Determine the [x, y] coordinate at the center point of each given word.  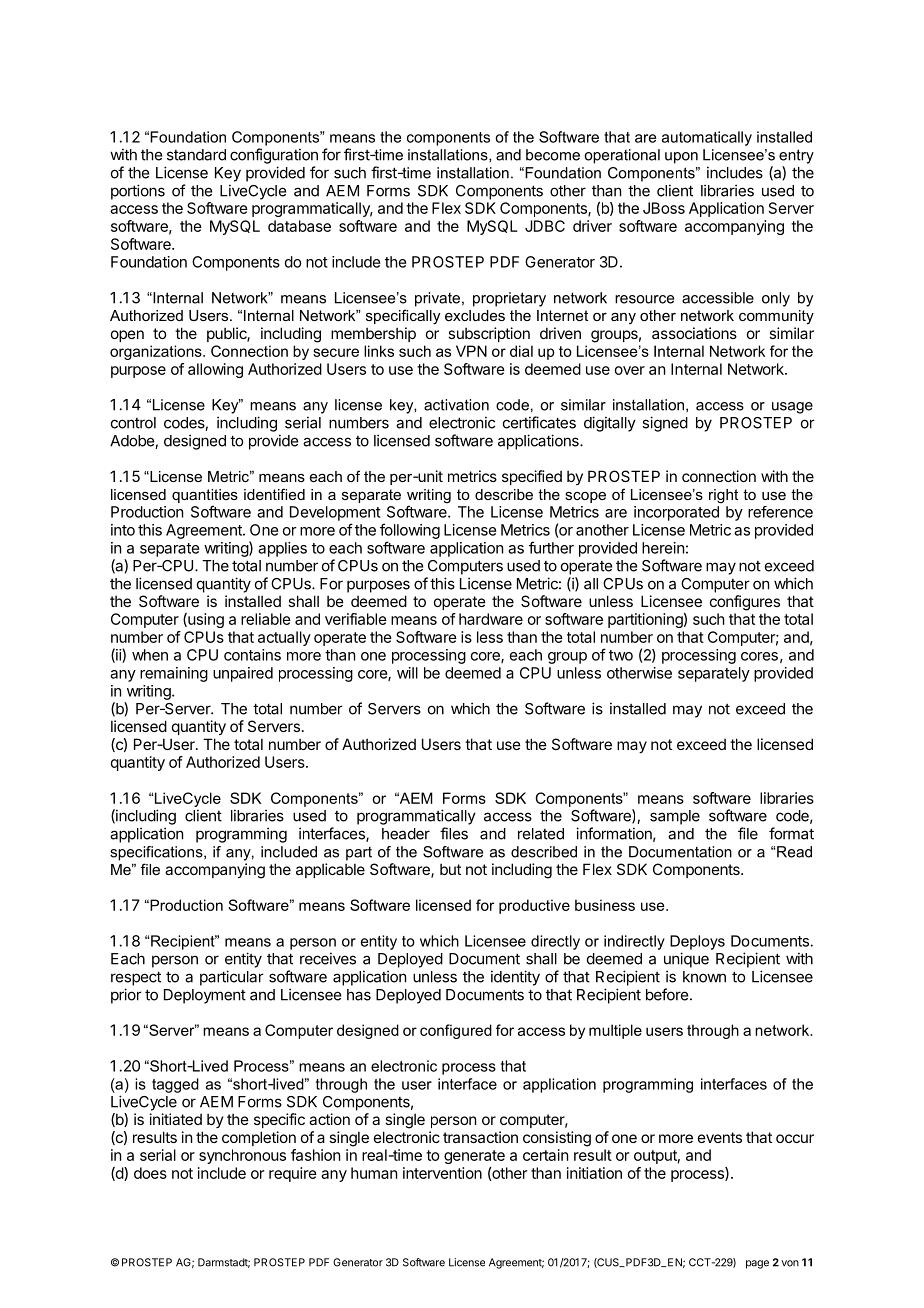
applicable [330, 870]
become [553, 155]
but [450, 869]
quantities [205, 496]
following [410, 531]
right [723, 496]
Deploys [697, 942]
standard [196, 155]
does [150, 1173]
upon [681, 158]
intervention [442, 1173]
